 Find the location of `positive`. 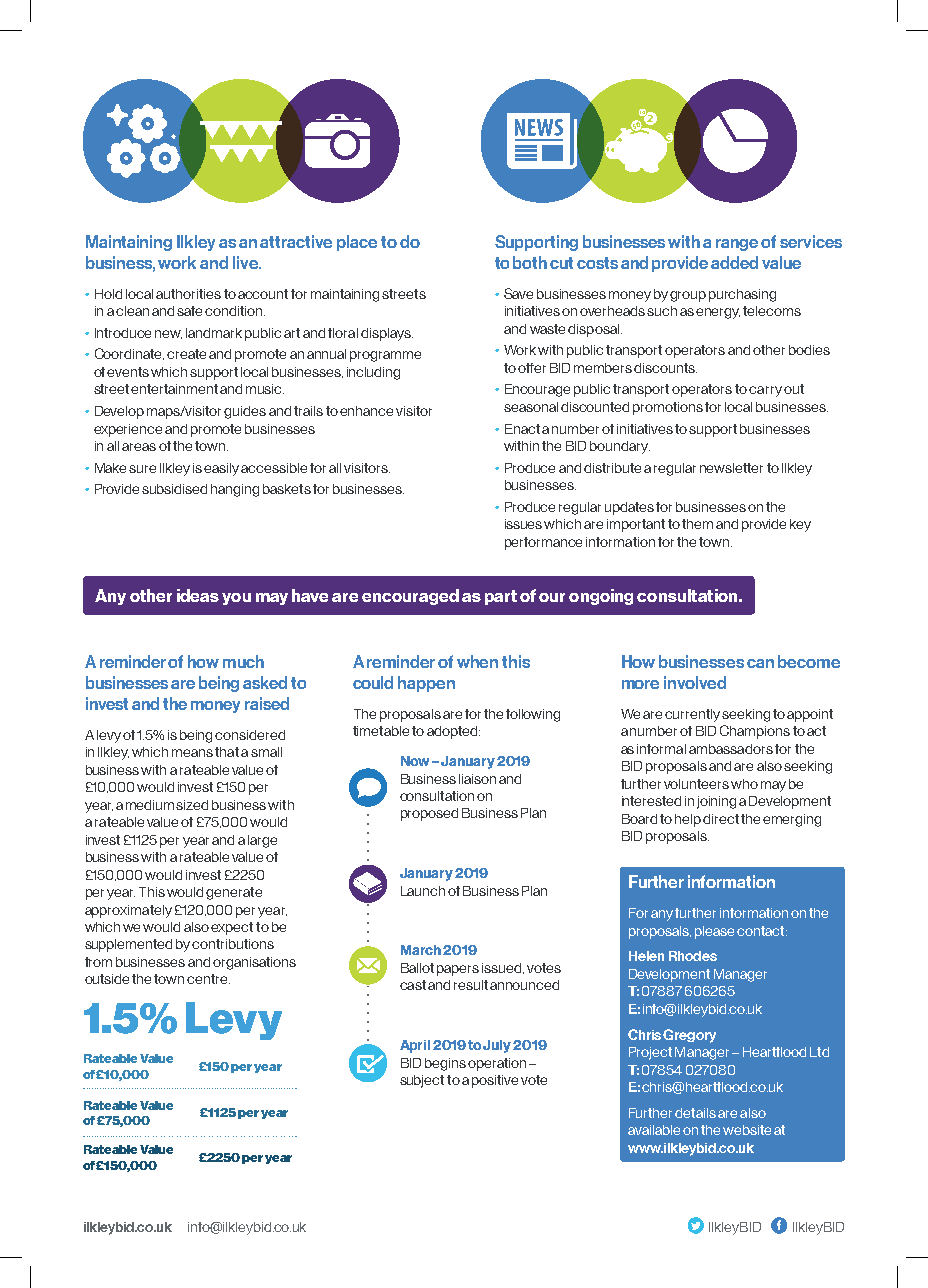

positive is located at coordinates (495, 1081).
